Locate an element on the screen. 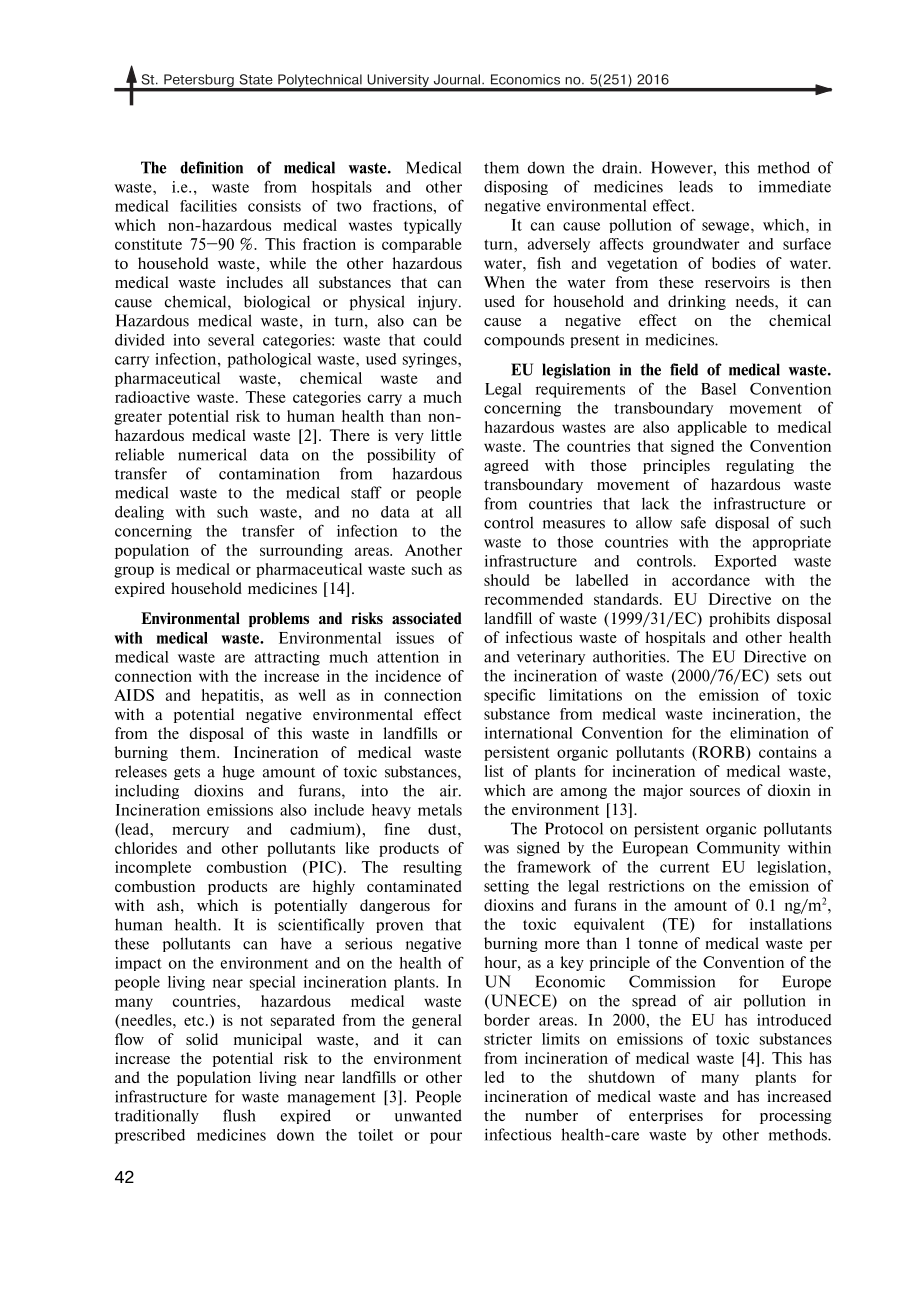 Image resolution: width=924 pixels, height=1308 pixels. immediate is located at coordinates (795, 186).
